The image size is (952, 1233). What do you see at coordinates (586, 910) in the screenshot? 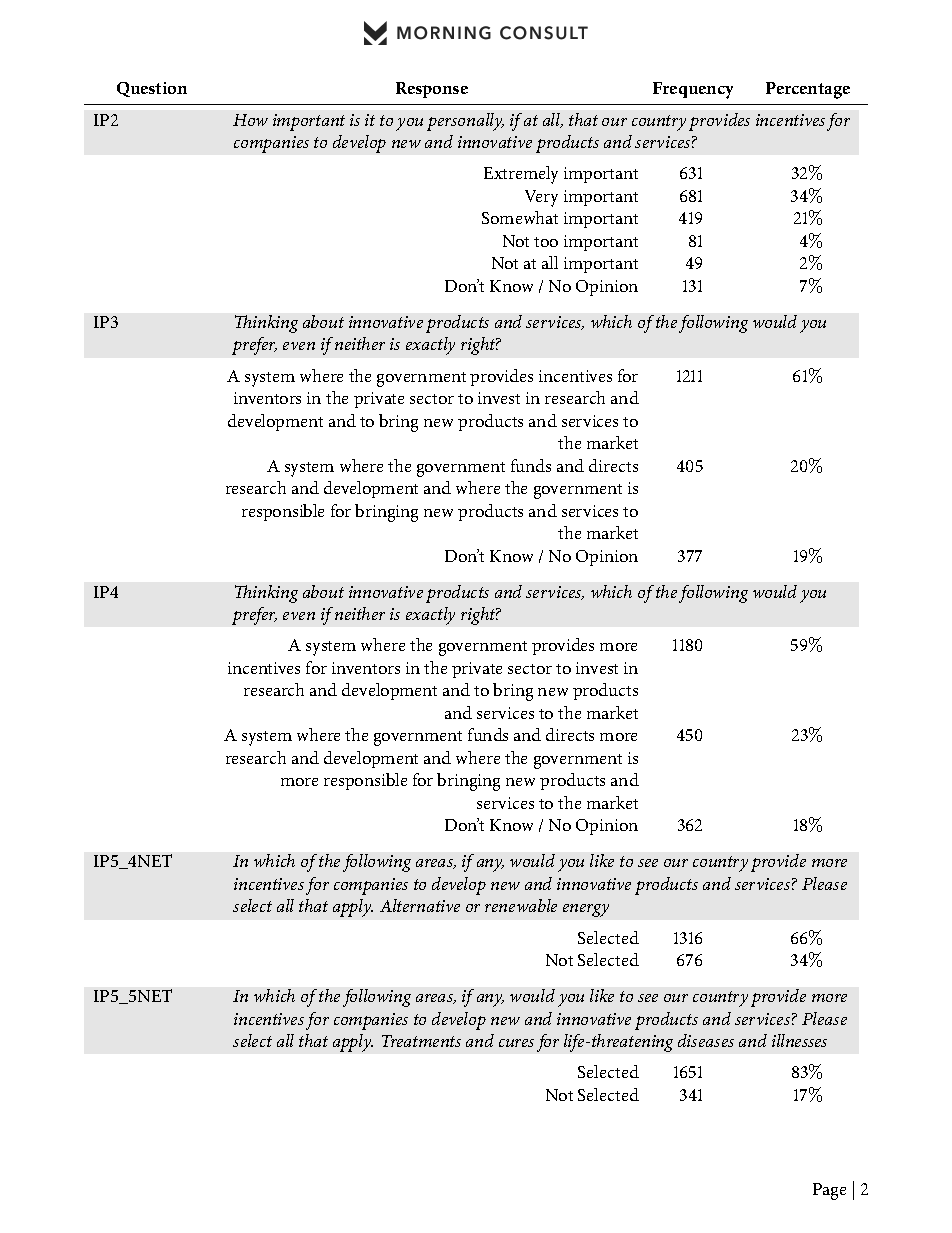
I see `energy` at bounding box center [586, 910].
